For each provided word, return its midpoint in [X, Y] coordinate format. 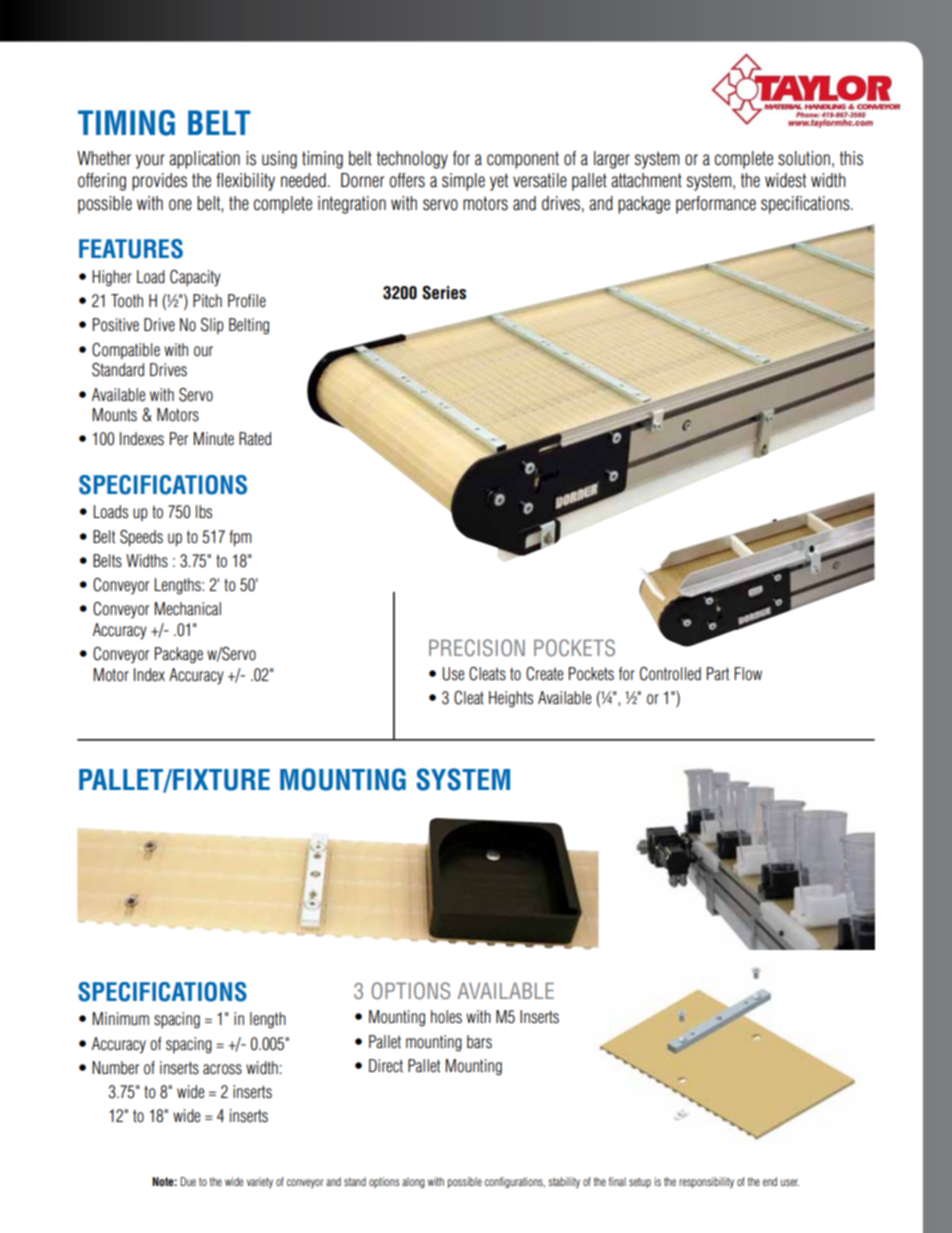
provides [159, 182]
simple [463, 182]
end [770, 1181]
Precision [477, 648]
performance [716, 205]
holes [446, 1017]
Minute [213, 439]
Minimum [120, 1019]
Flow [748, 674]
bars [479, 1042]
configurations [515, 1182]
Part [718, 674]
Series [444, 293]
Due [188, 1181]
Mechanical [187, 609]
